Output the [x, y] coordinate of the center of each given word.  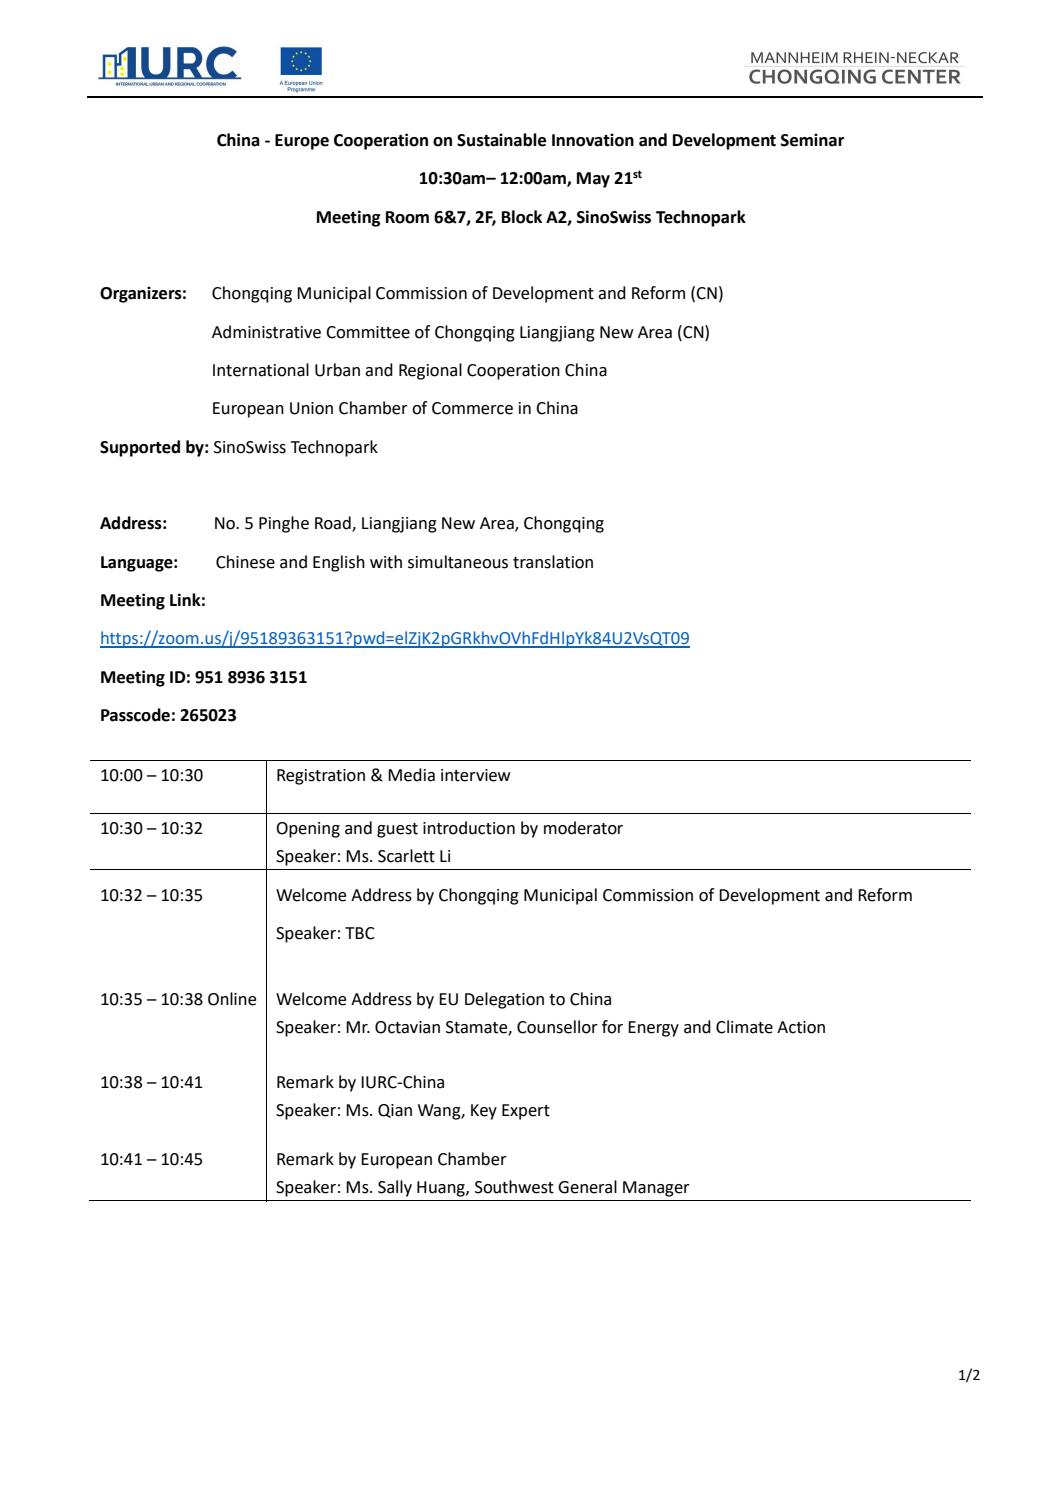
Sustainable [501, 140]
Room [407, 217]
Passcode [135, 715]
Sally [395, 1188]
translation [553, 562]
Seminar [812, 140]
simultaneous [458, 562]
